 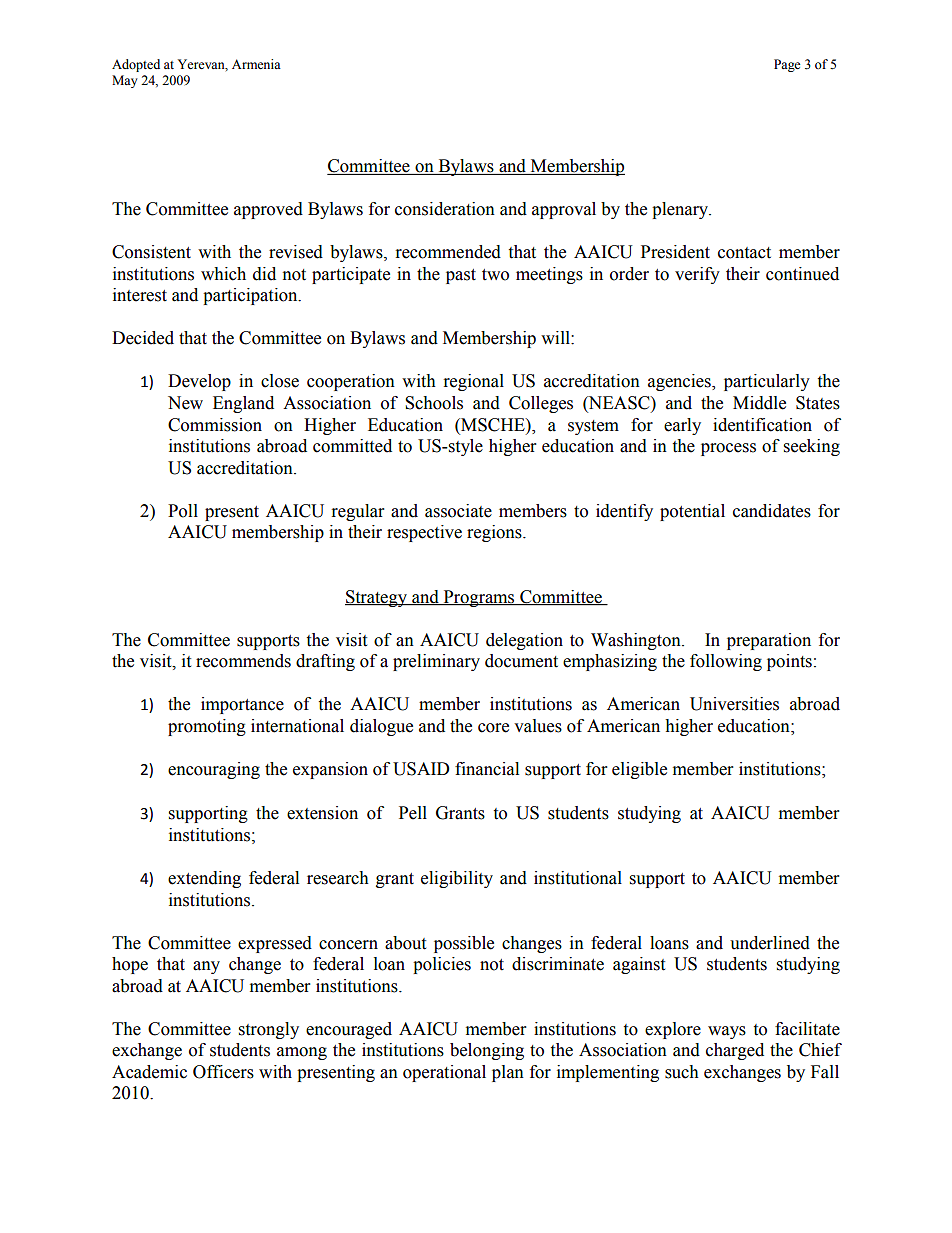 I want to click on Armenia, so click(x=256, y=64).
